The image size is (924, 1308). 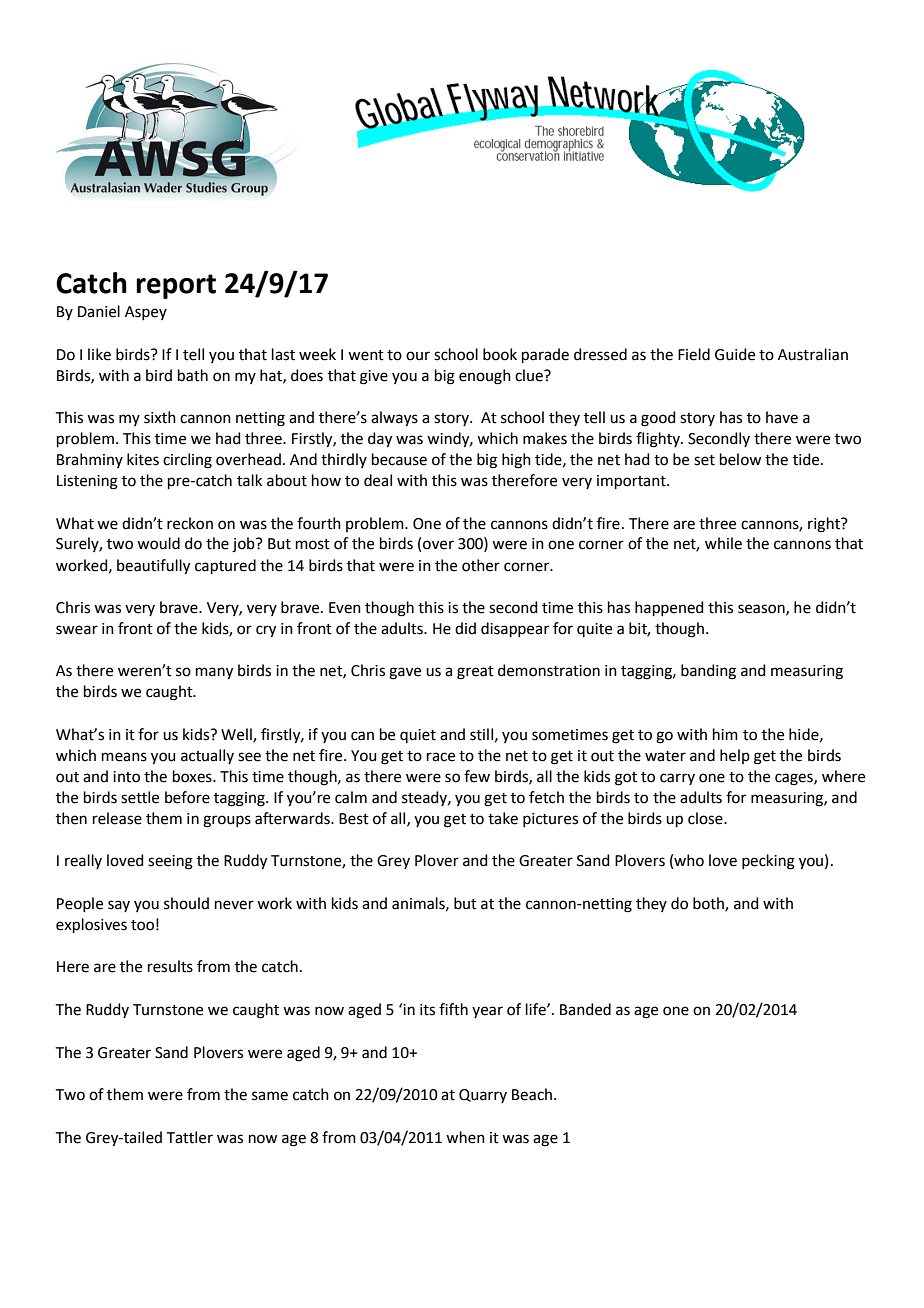 I want to click on same, so click(x=270, y=1096).
